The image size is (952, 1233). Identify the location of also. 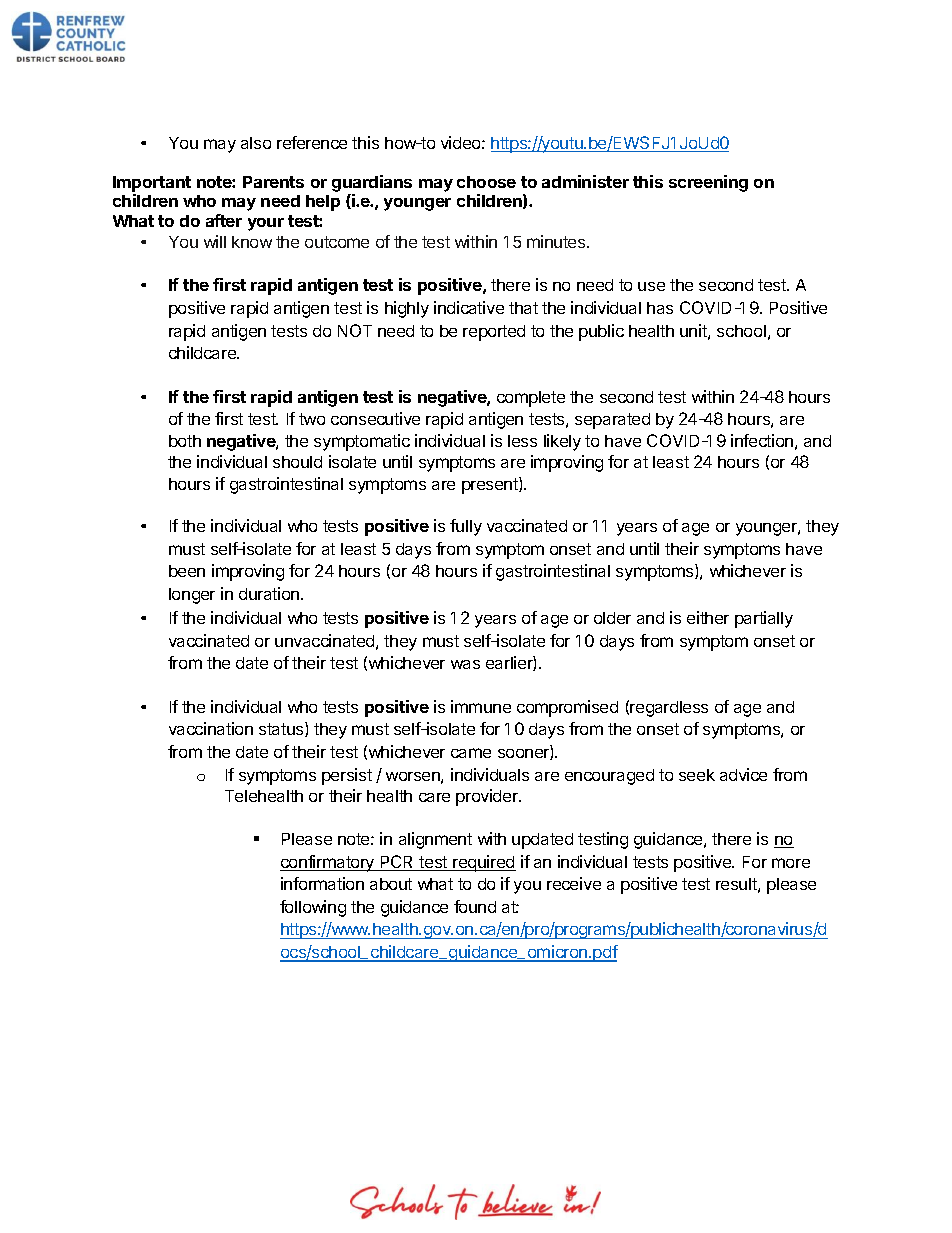
(256, 143).
